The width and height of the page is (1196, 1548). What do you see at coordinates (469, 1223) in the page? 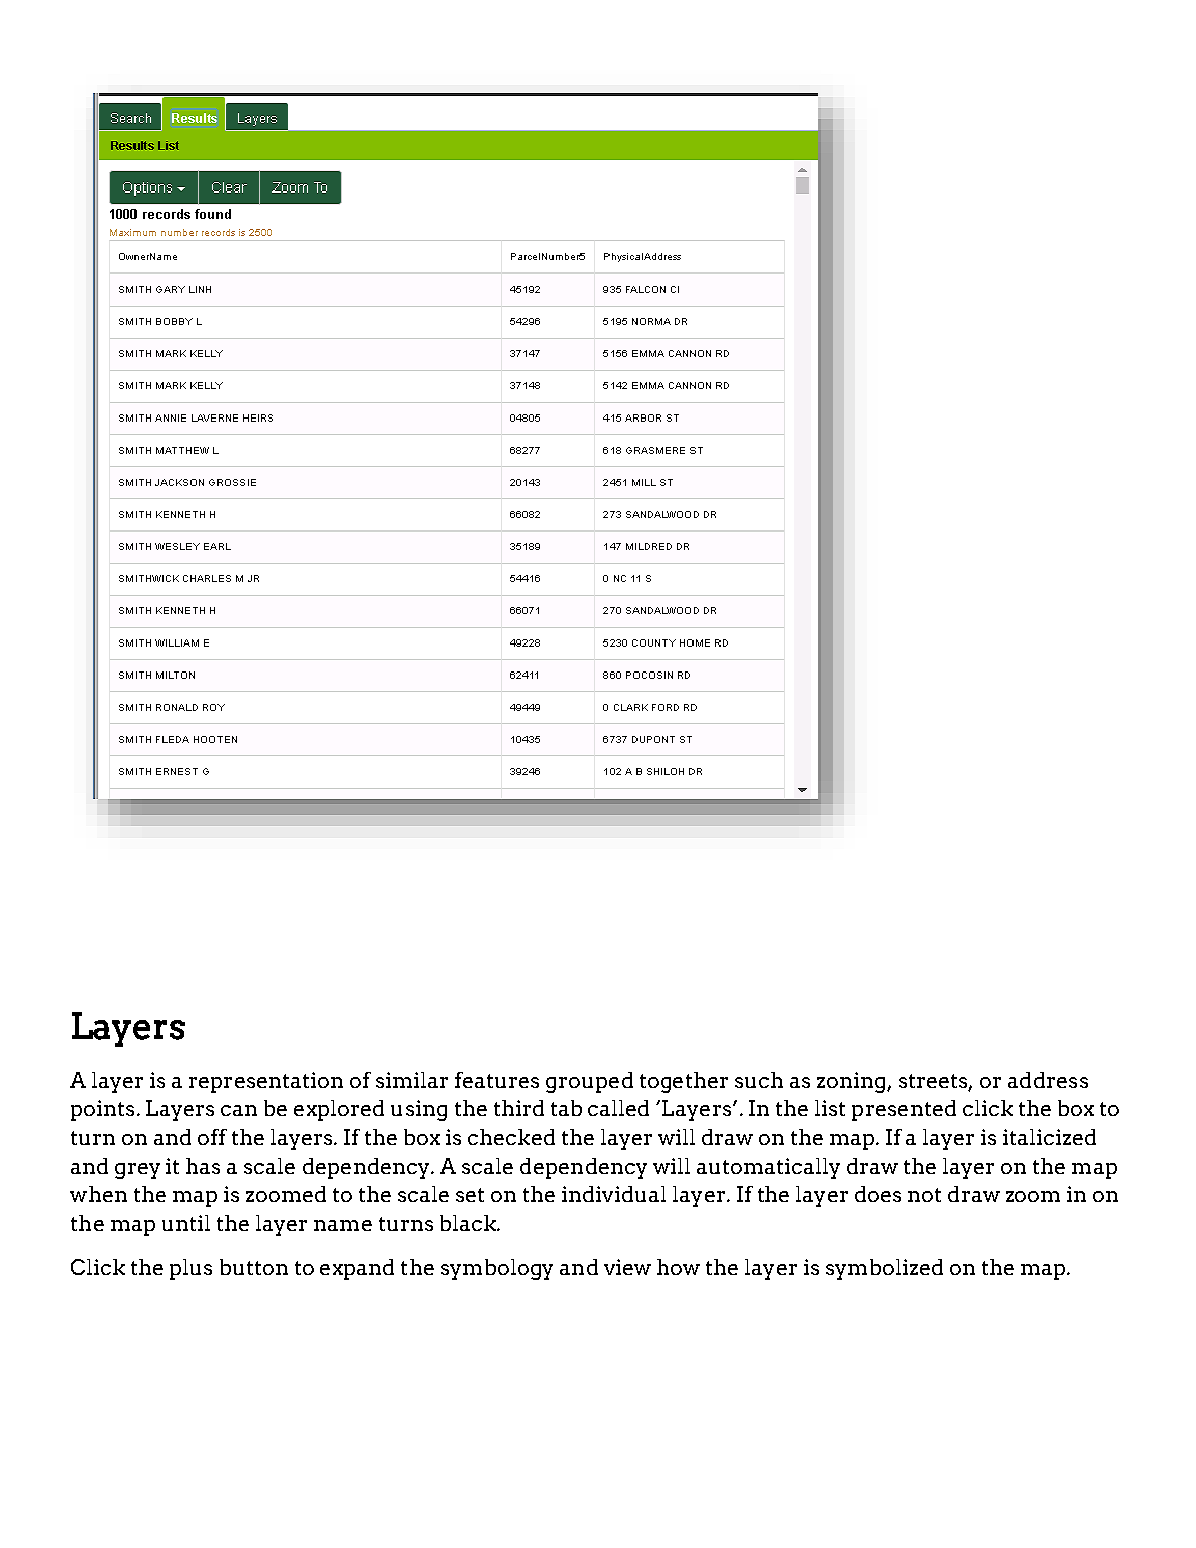
I see `black` at bounding box center [469, 1223].
